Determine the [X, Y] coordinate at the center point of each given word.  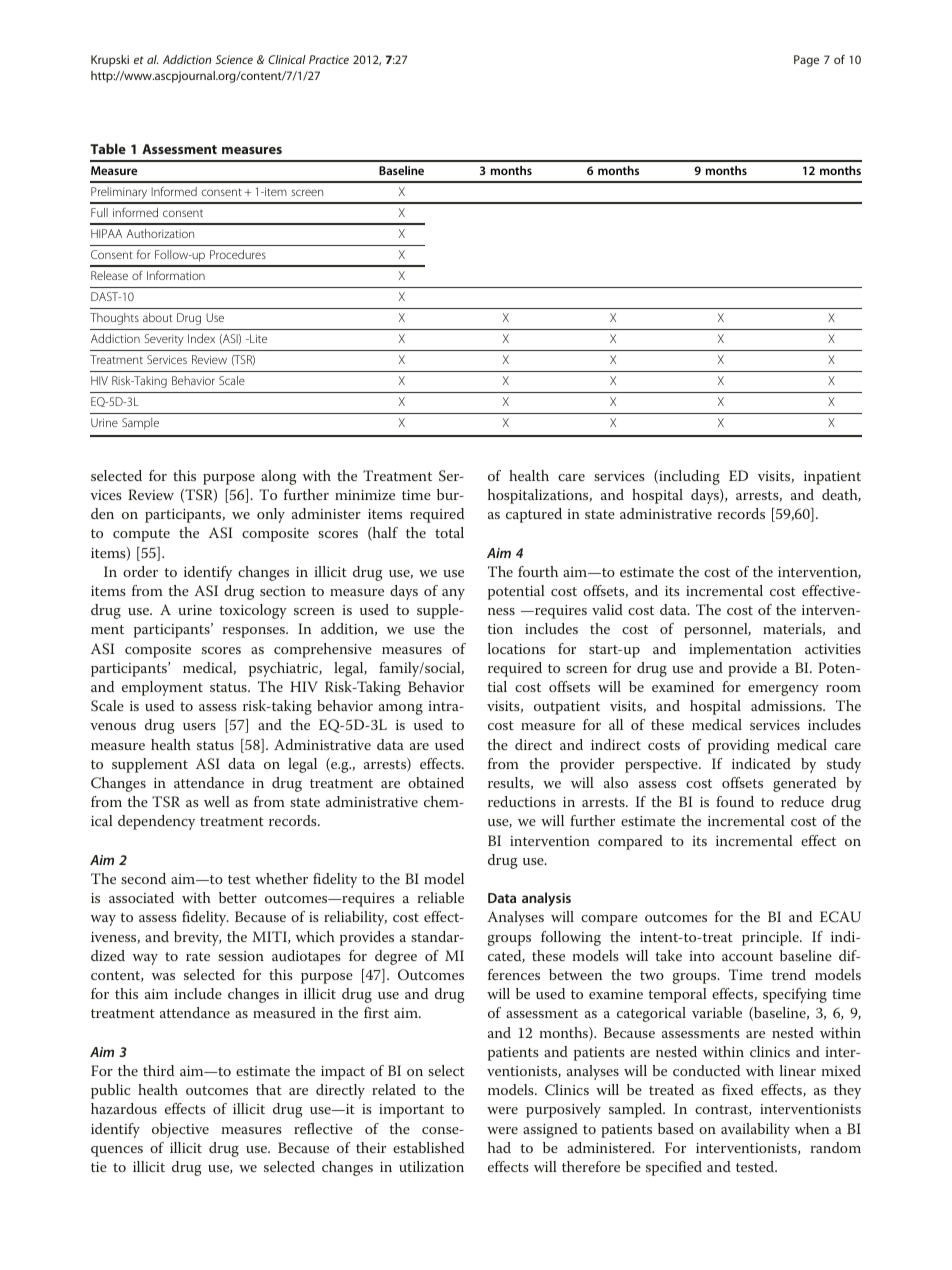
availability [755, 1130]
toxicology [253, 611]
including [688, 477]
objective [180, 1130]
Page [806, 61]
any [453, 594]
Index [201, 338]
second [143, 878]
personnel [717, 630]
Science [234, 59]
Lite [257, 338]
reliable [440, 897]
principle [771, 938]
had [499, 1147]
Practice [329, 59]
